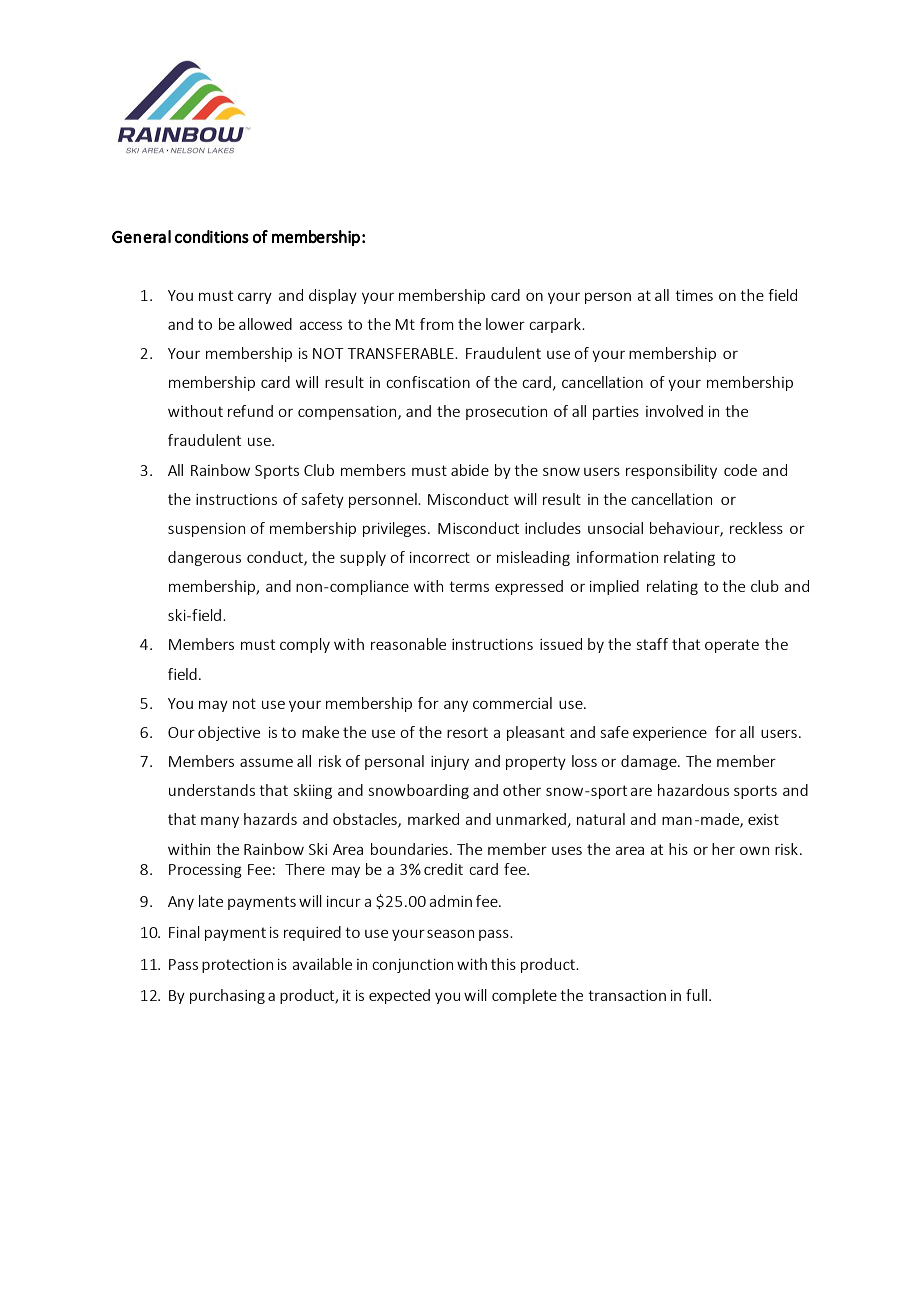 This document has height=1308, width=924. What do you see at coordinates (212, 790) in the document?
I see `understands` at bounding box center [212, 790].
